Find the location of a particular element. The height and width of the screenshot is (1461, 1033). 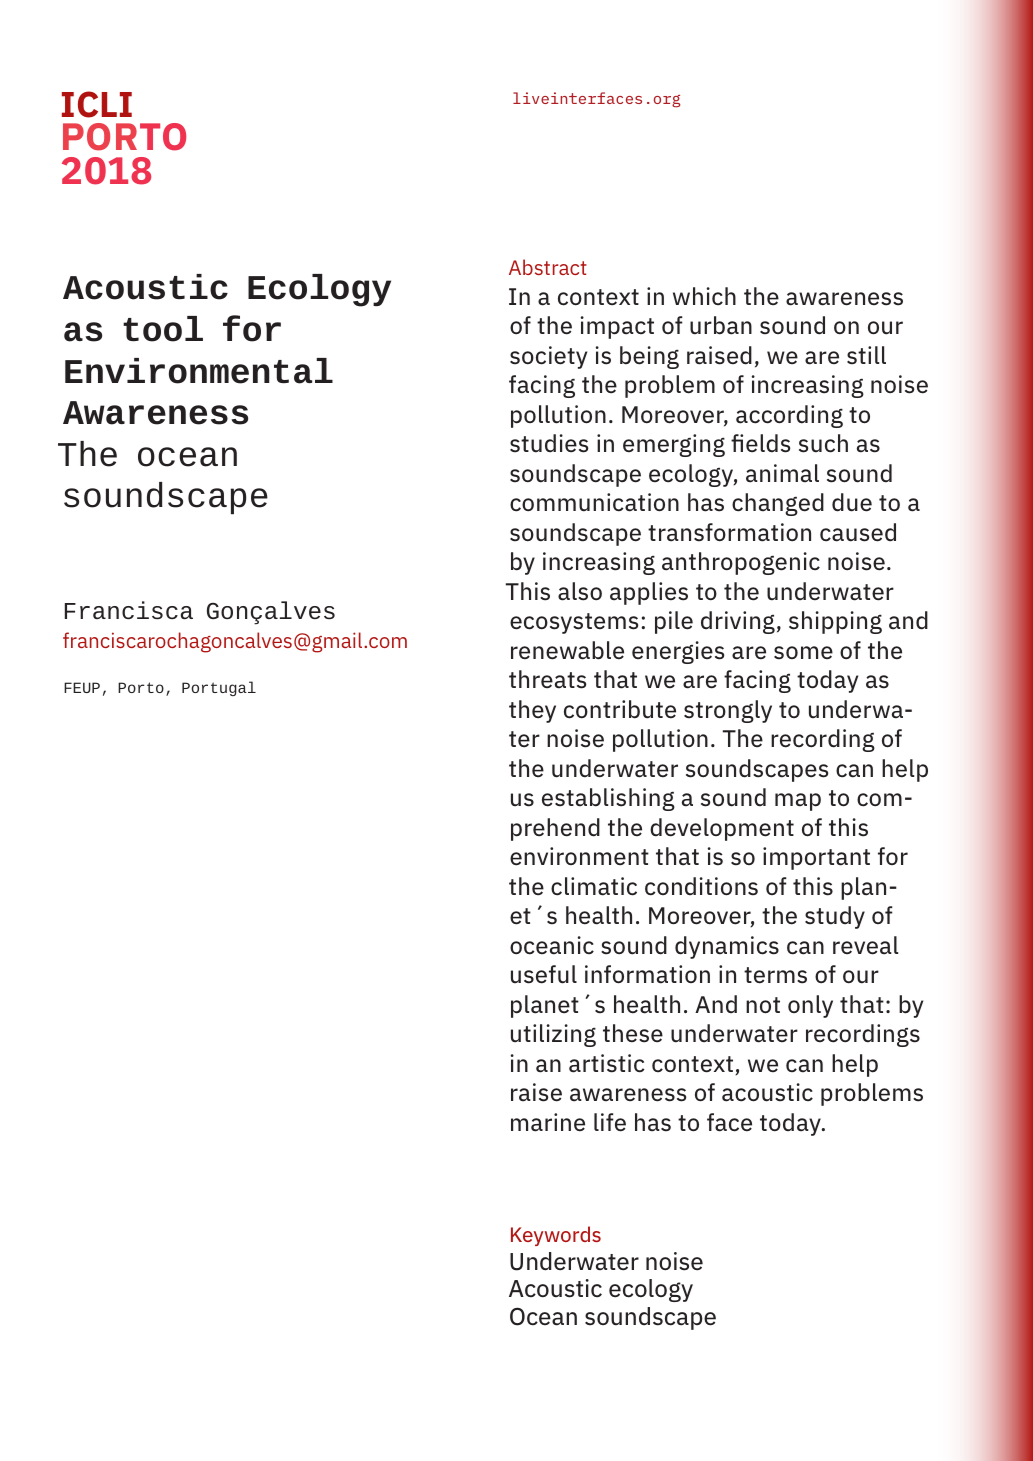

Keywords is located at coordinates (556, 1236).
